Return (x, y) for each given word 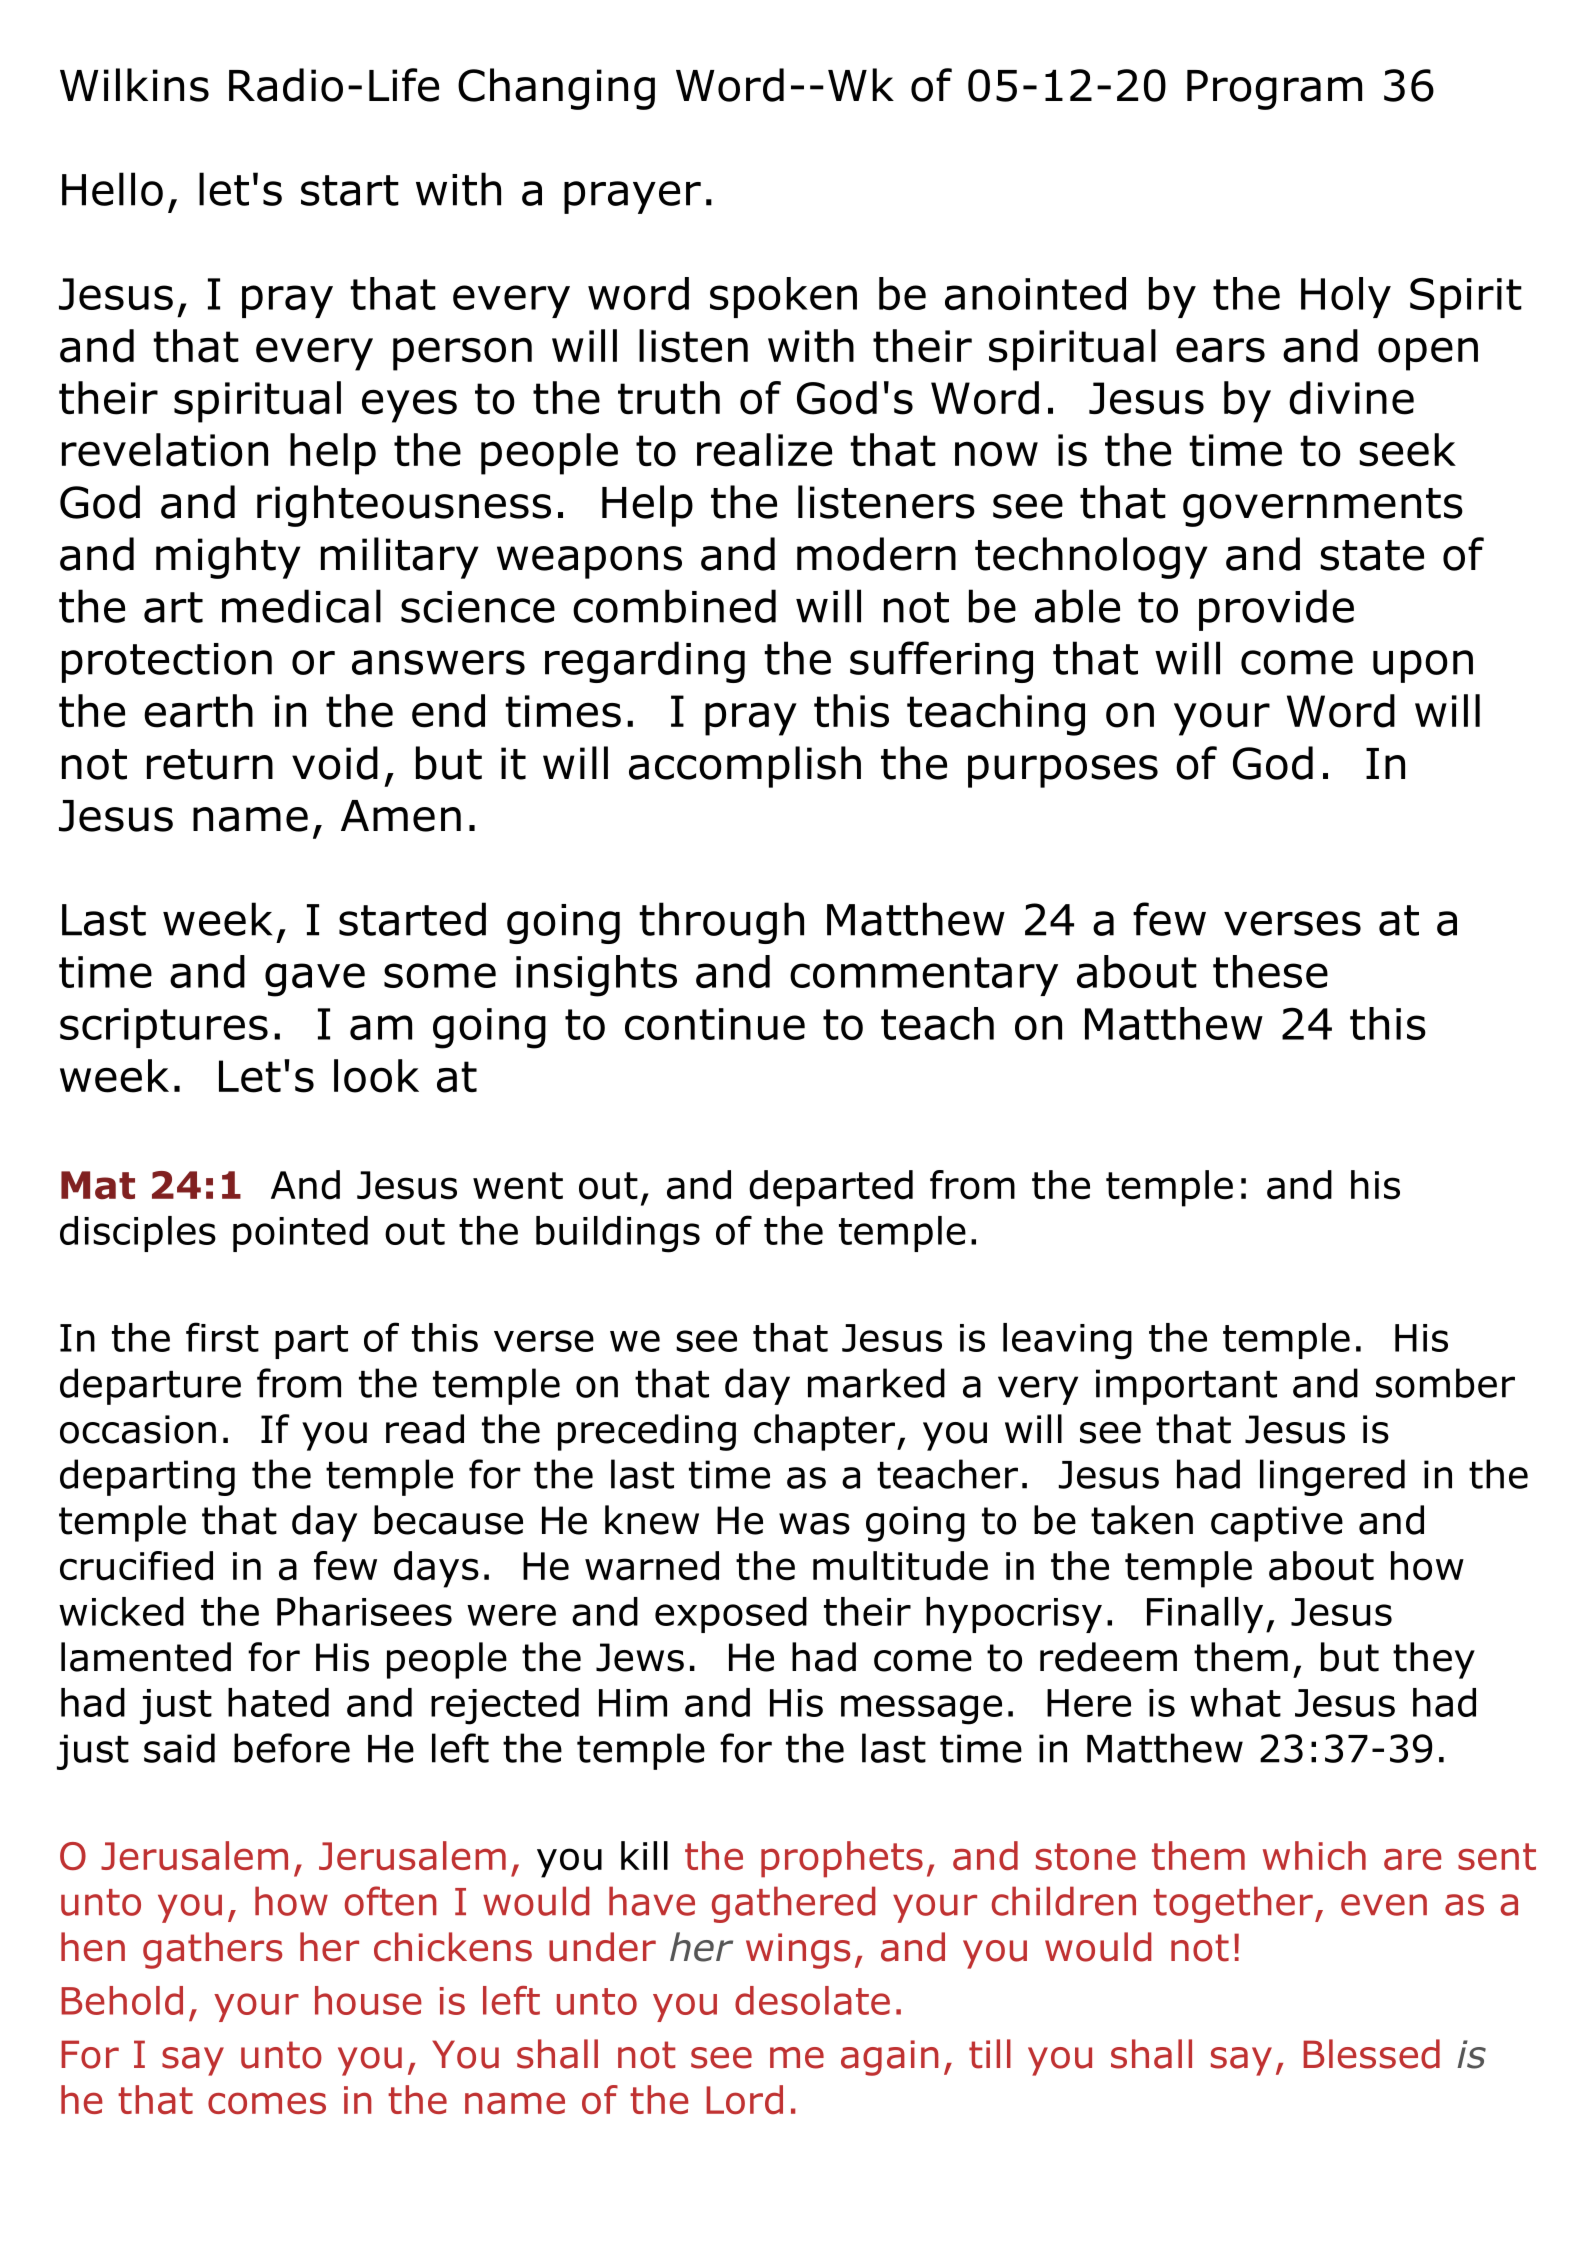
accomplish (745, 767)
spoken (783, 297)
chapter (824, 1432)
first (222, 1337)
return (210, 764)
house (368, 2000)
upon (1423, 666)
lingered (1332, 1477)
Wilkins (134, 85)
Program (1274, 90)
